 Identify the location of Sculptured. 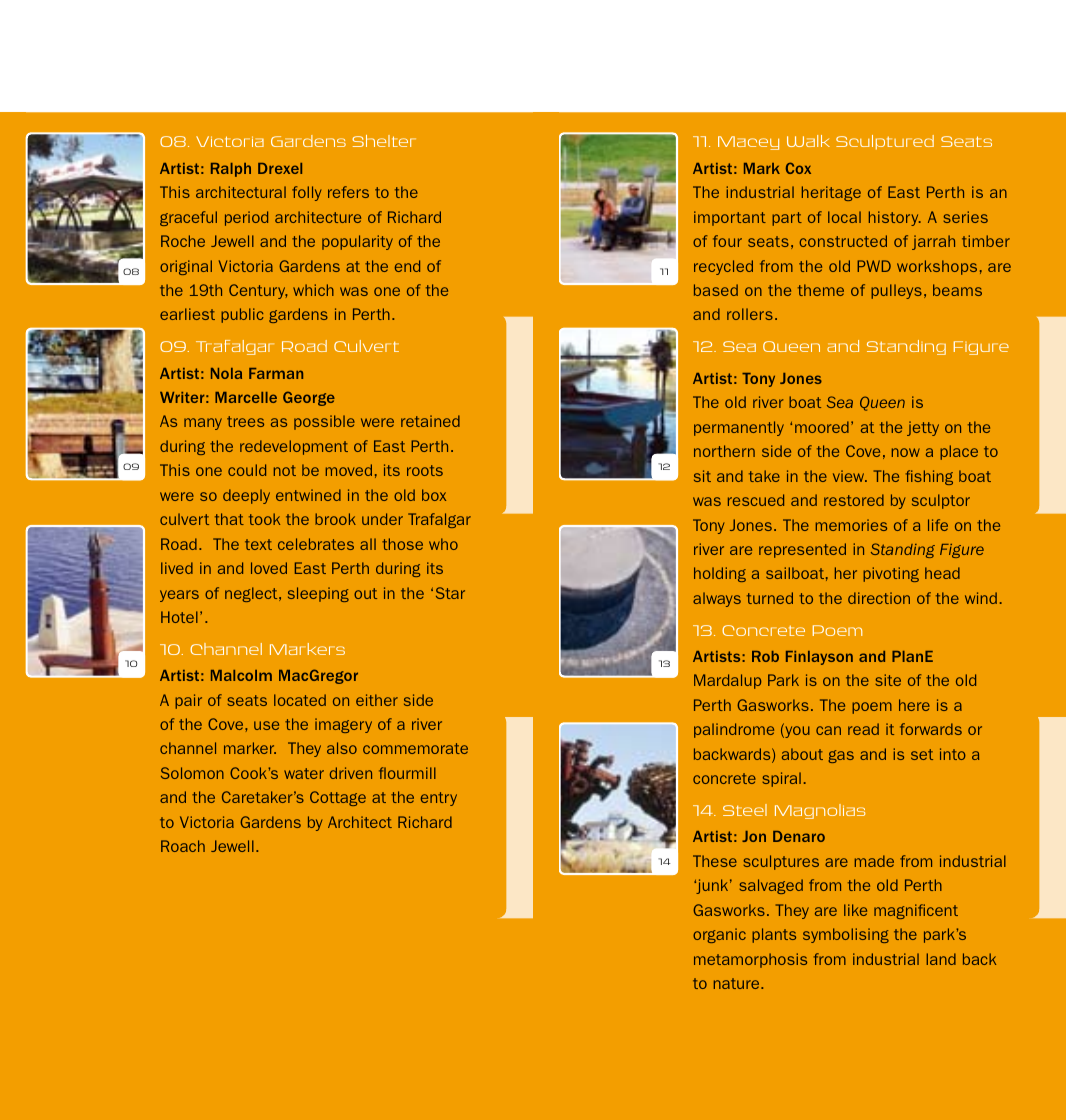
(885, 142).
